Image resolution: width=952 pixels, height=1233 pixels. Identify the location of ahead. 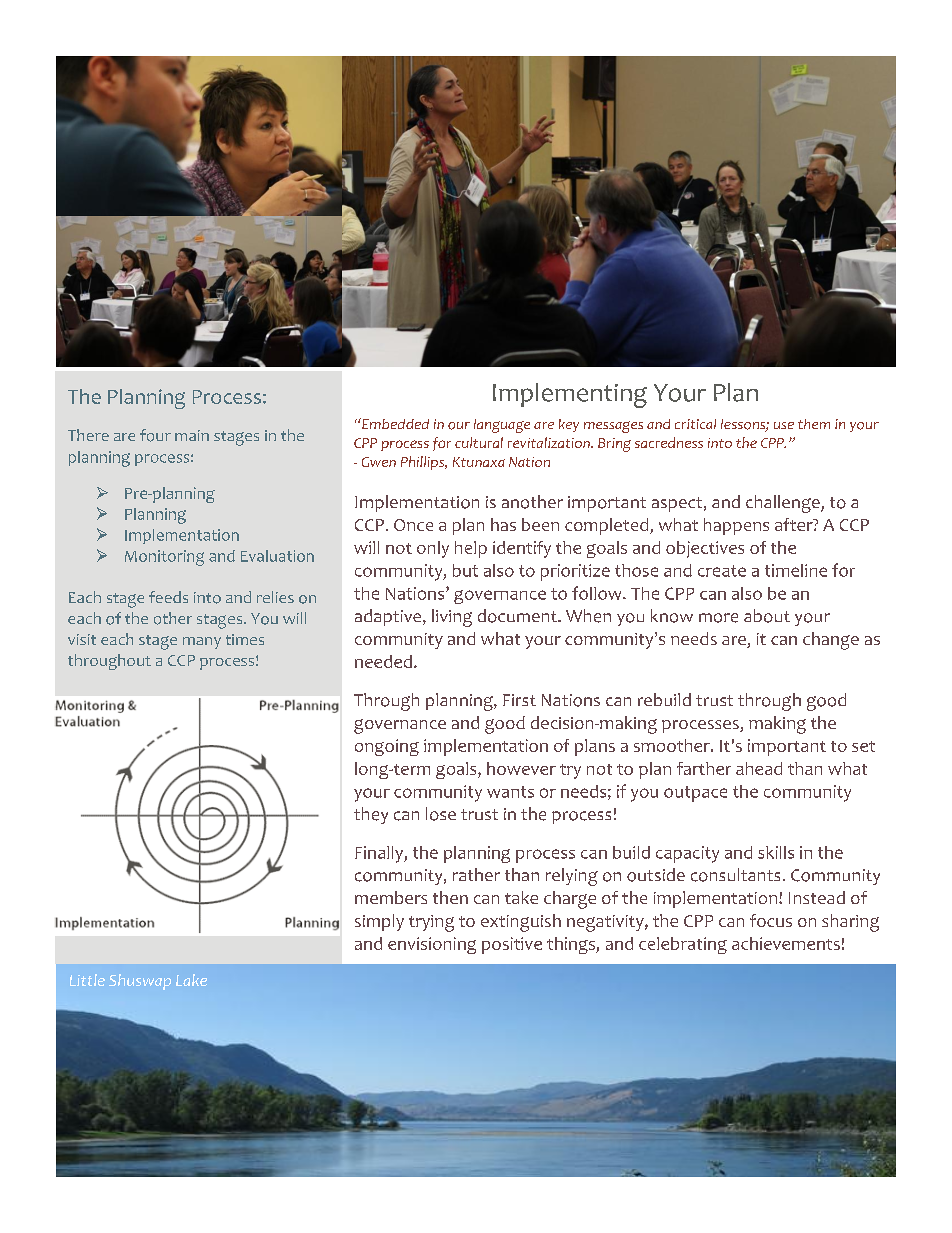
(759, 768).
